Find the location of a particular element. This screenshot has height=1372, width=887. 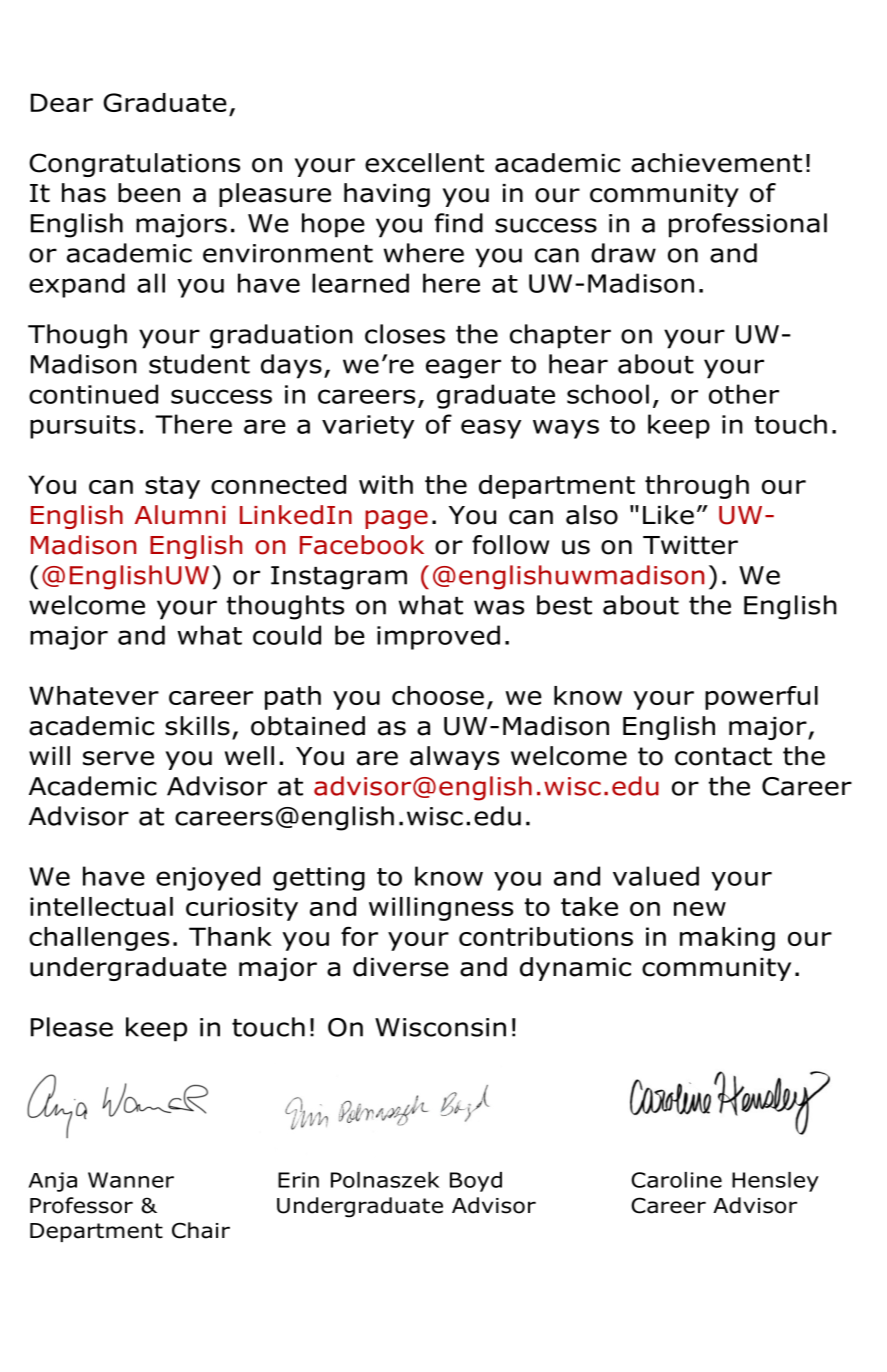

Boyd is located at coordinates (476, 1182).
